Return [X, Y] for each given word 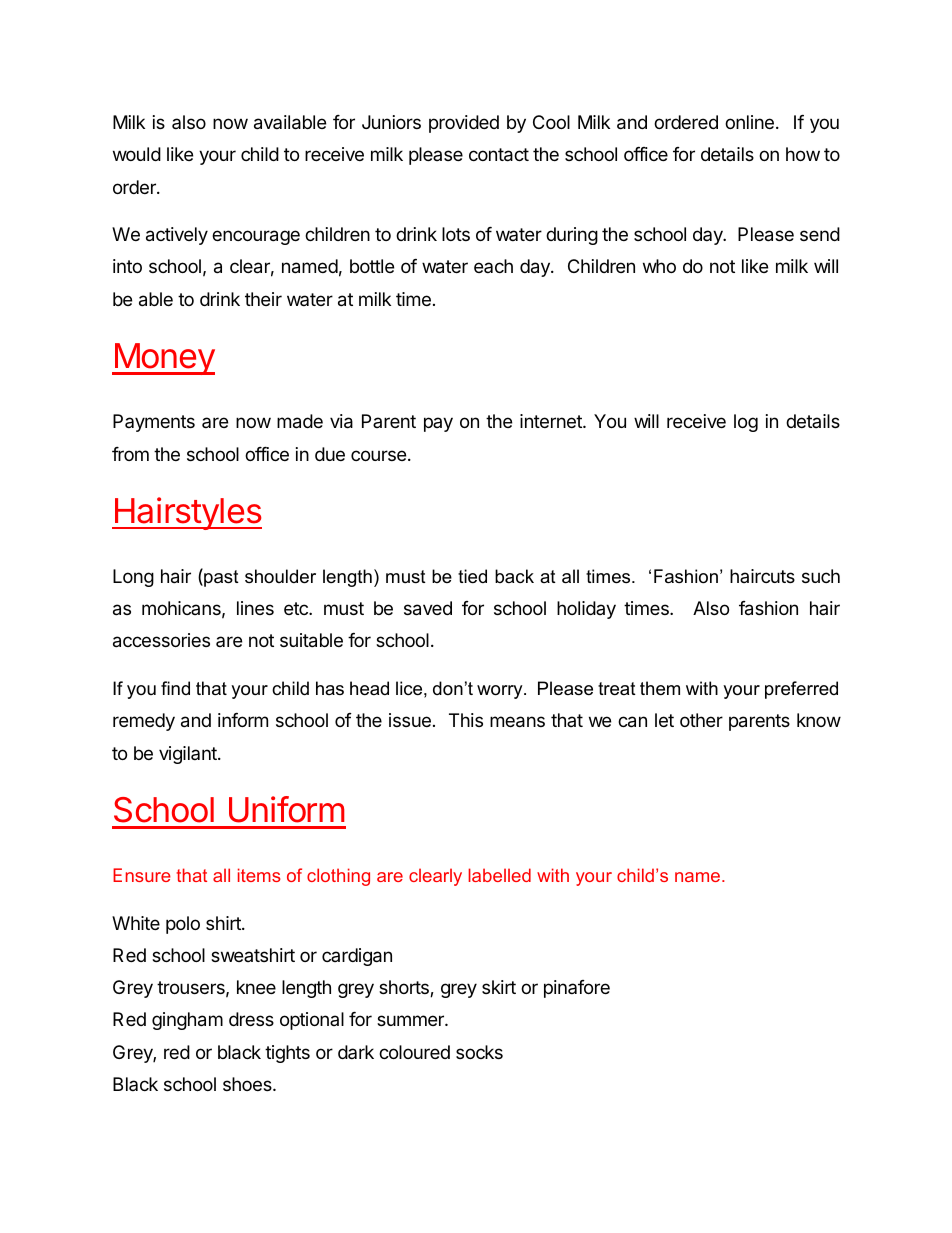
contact [499, 155]
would [137, 154]
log [746, 423]
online [749, 122]
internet [552, 421]
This [466, 720]
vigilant [189, 755]
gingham [187, 1021]
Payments [154, 423]
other [701, 720]
